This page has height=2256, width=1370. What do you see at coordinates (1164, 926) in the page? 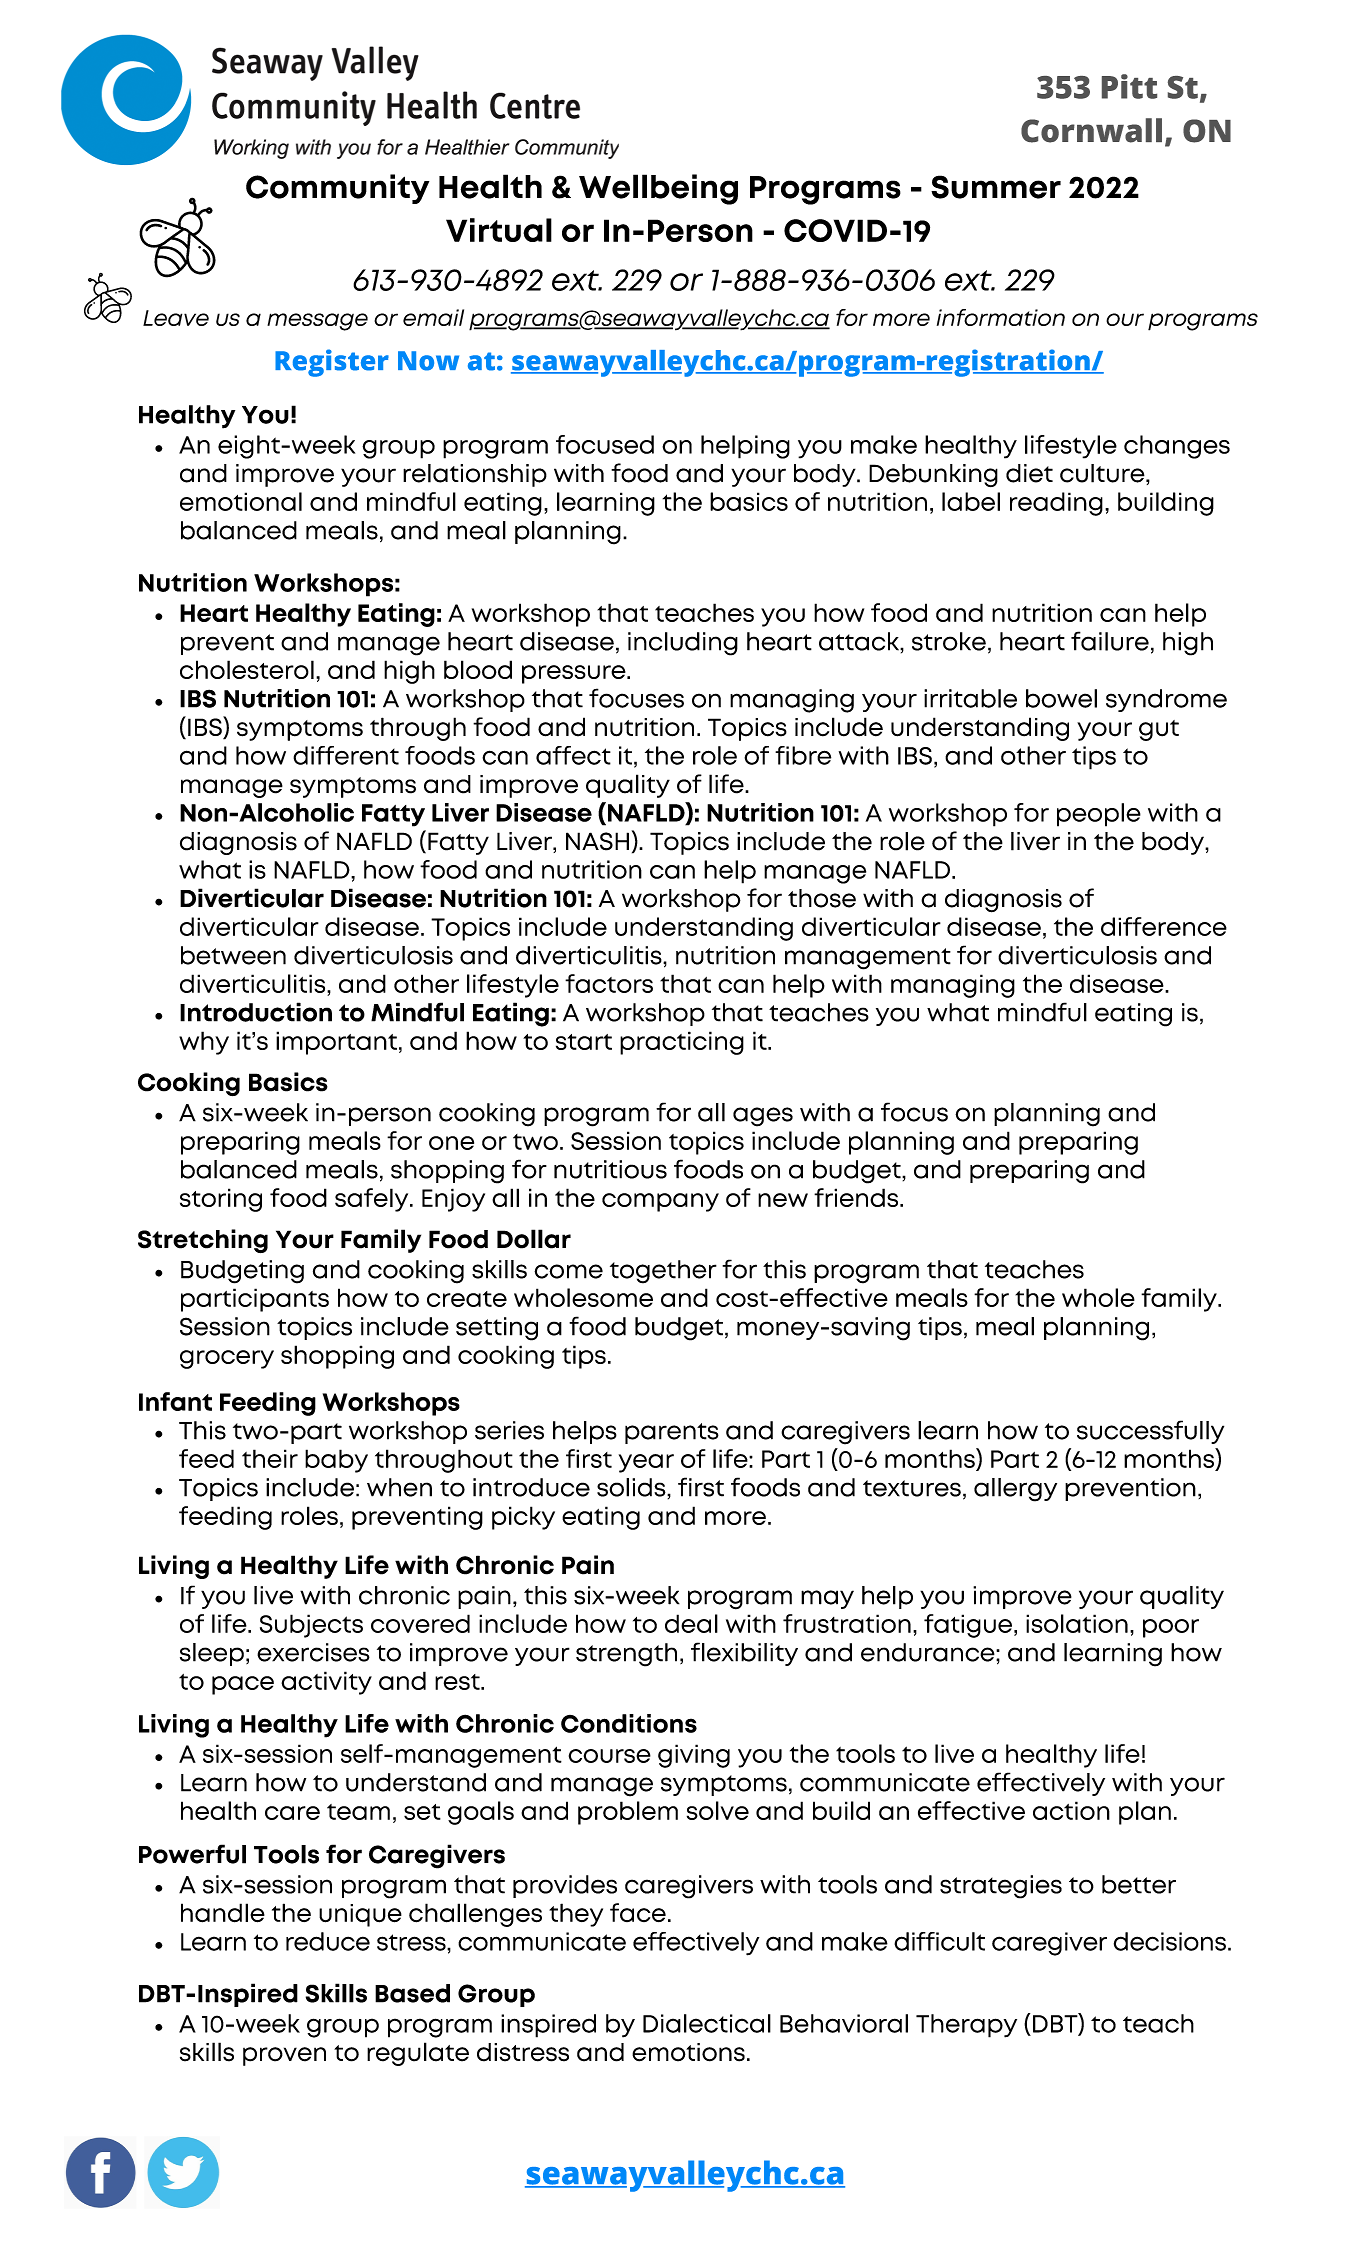
I see `difference` at bounding box center [1164, 926].
